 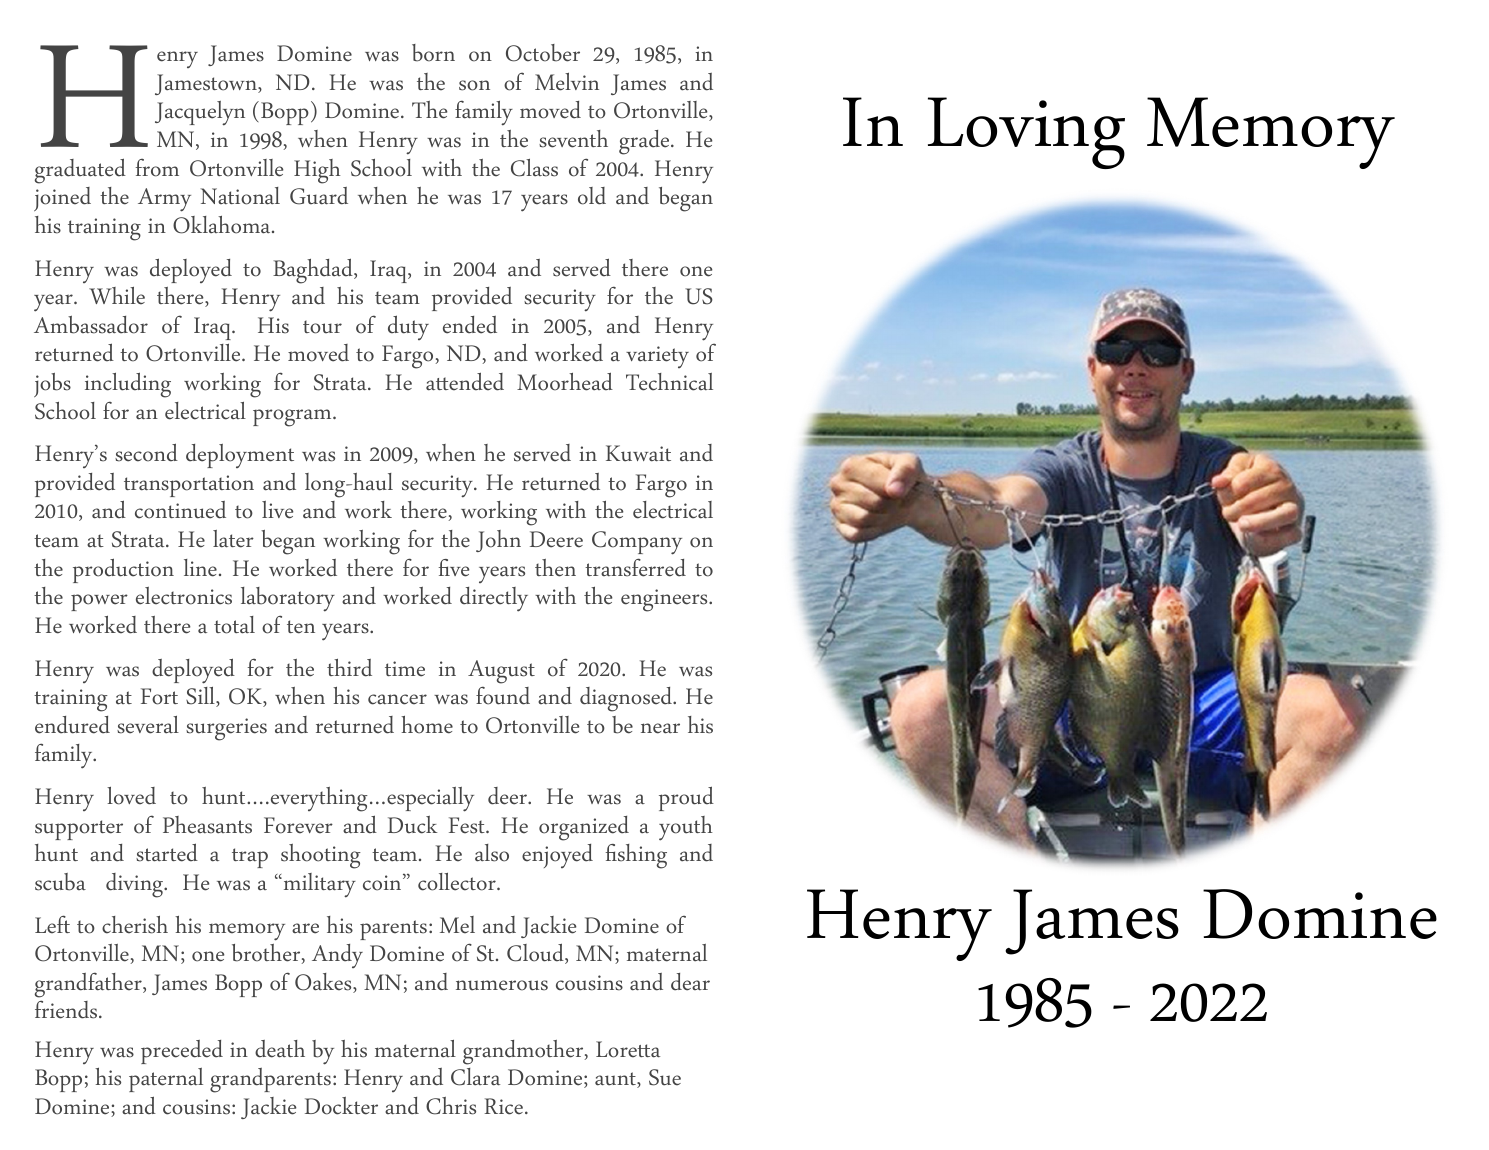 I want to click on paternal, so click(x=166, y=1080).
